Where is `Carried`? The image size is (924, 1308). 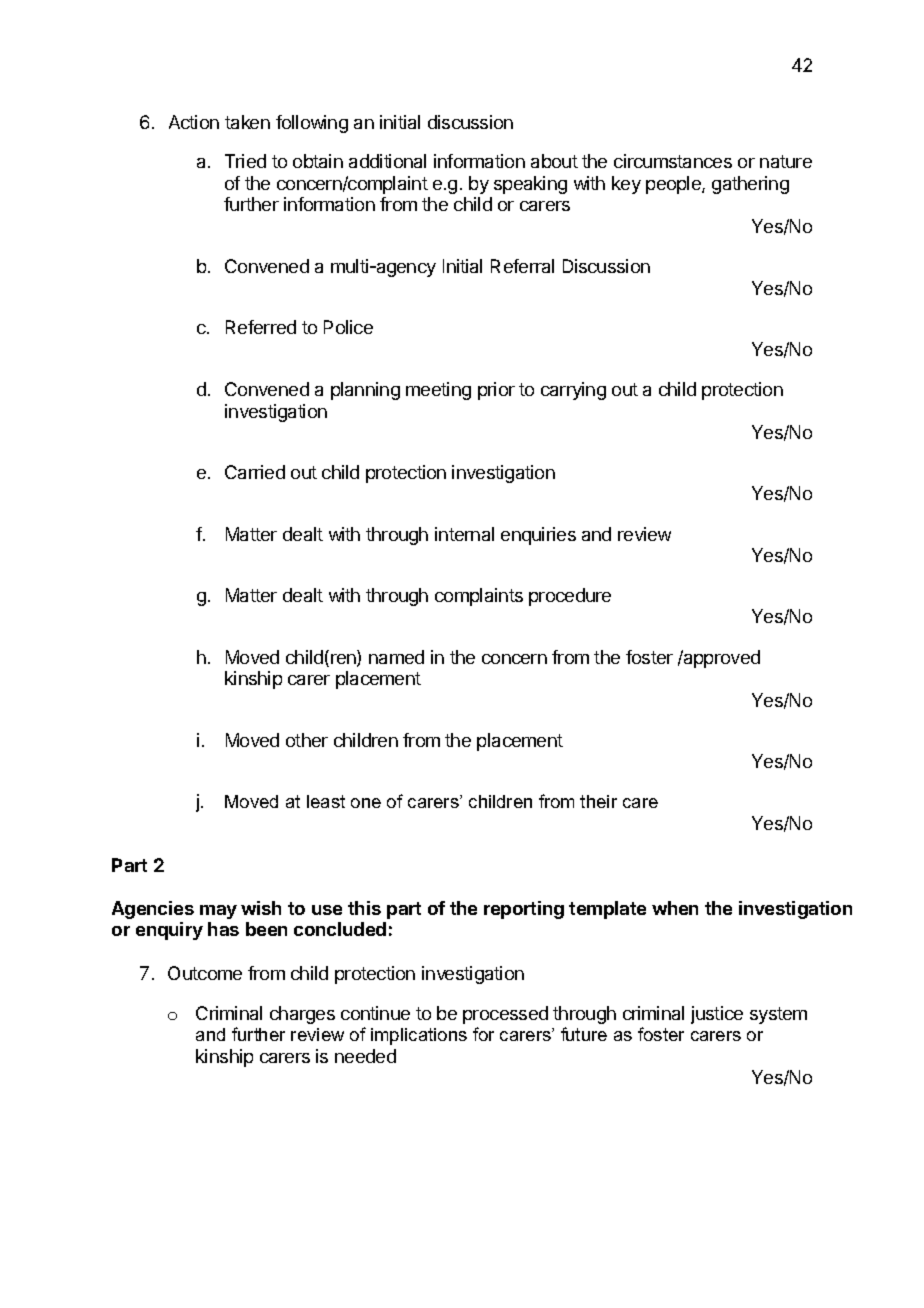 Carried is located at coordinates (255, 472).
